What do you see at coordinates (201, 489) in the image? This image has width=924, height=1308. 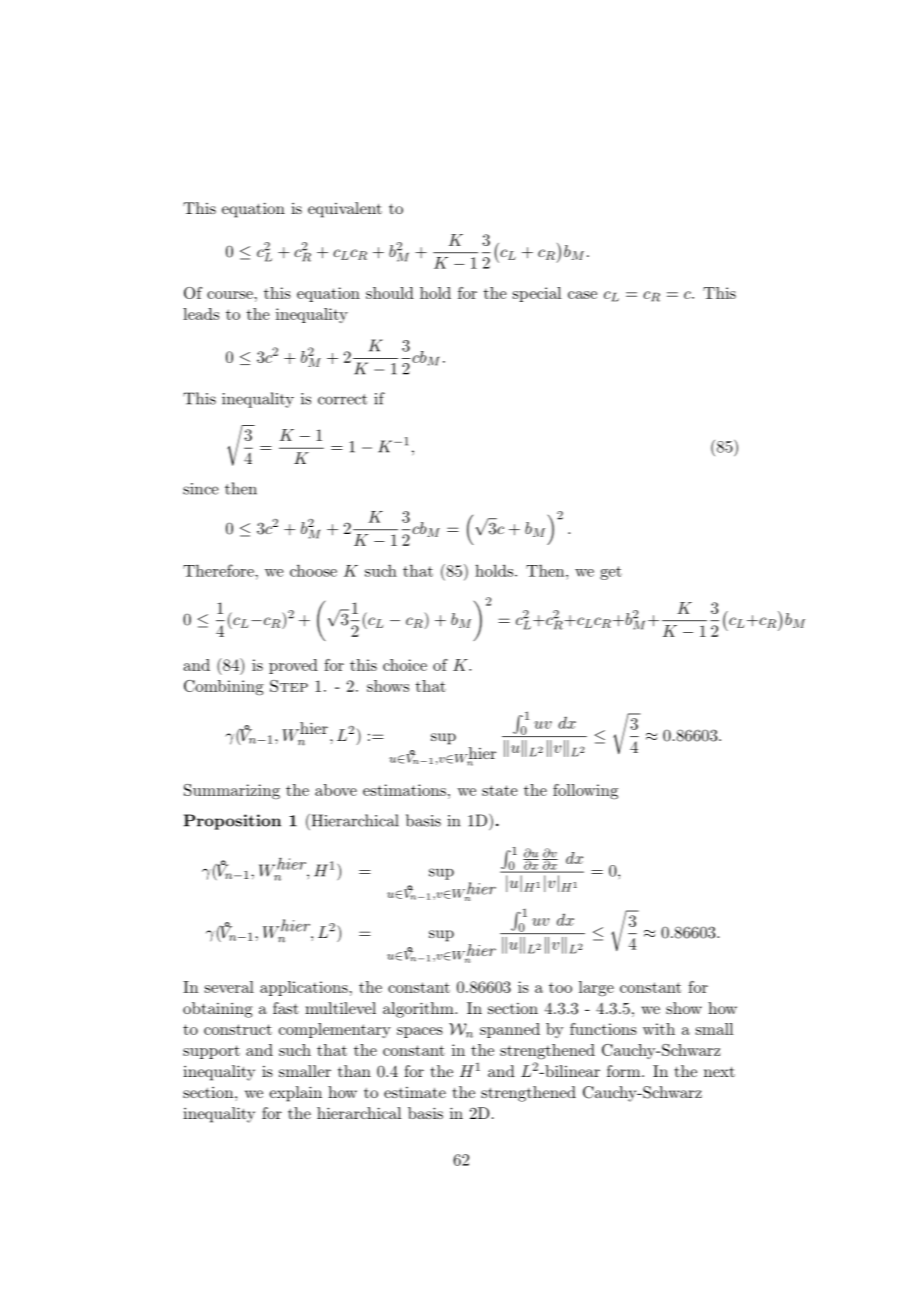 I see `since` at bounding box center [201, 489].
